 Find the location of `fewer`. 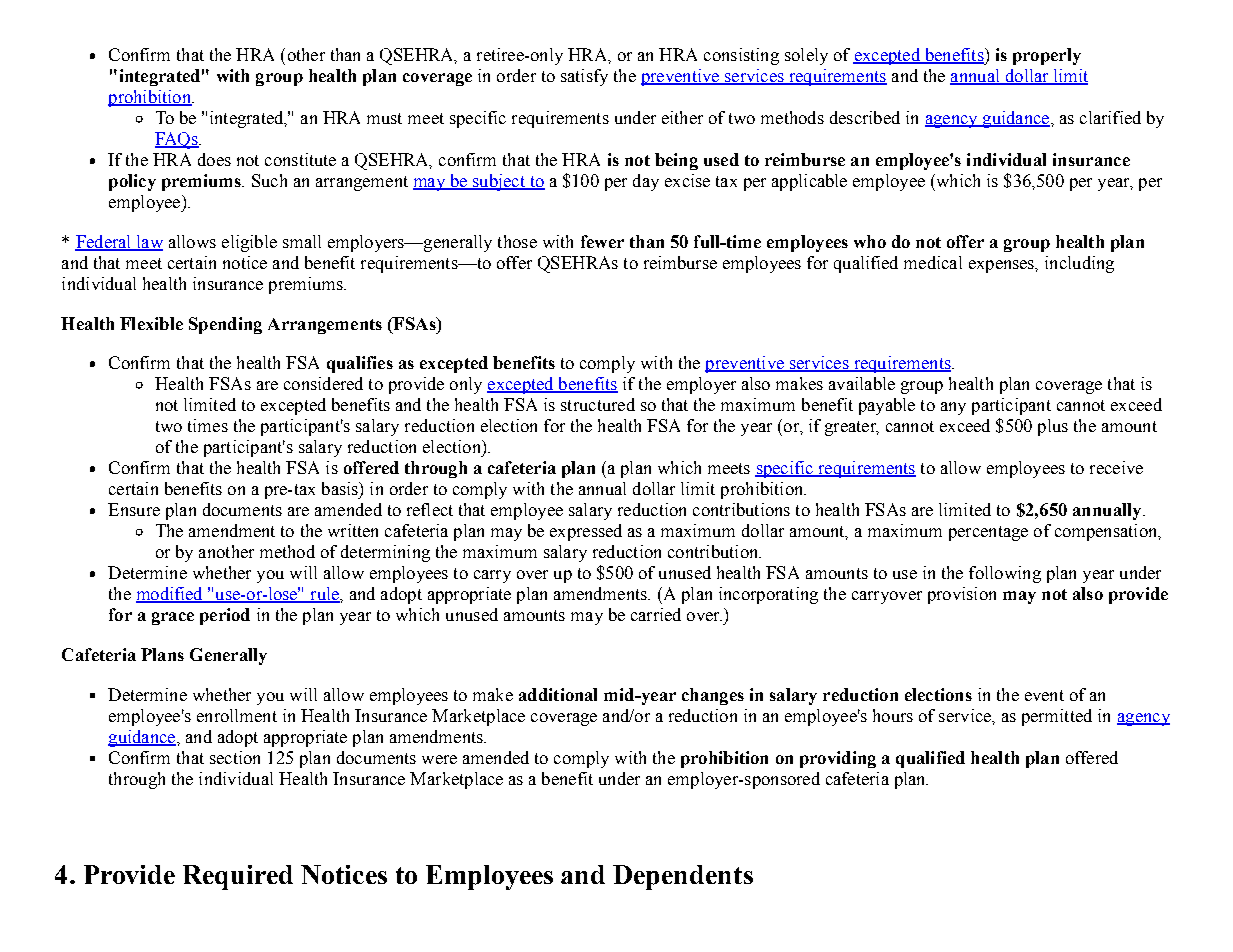

fewer is located at coordinates (602, 241).
